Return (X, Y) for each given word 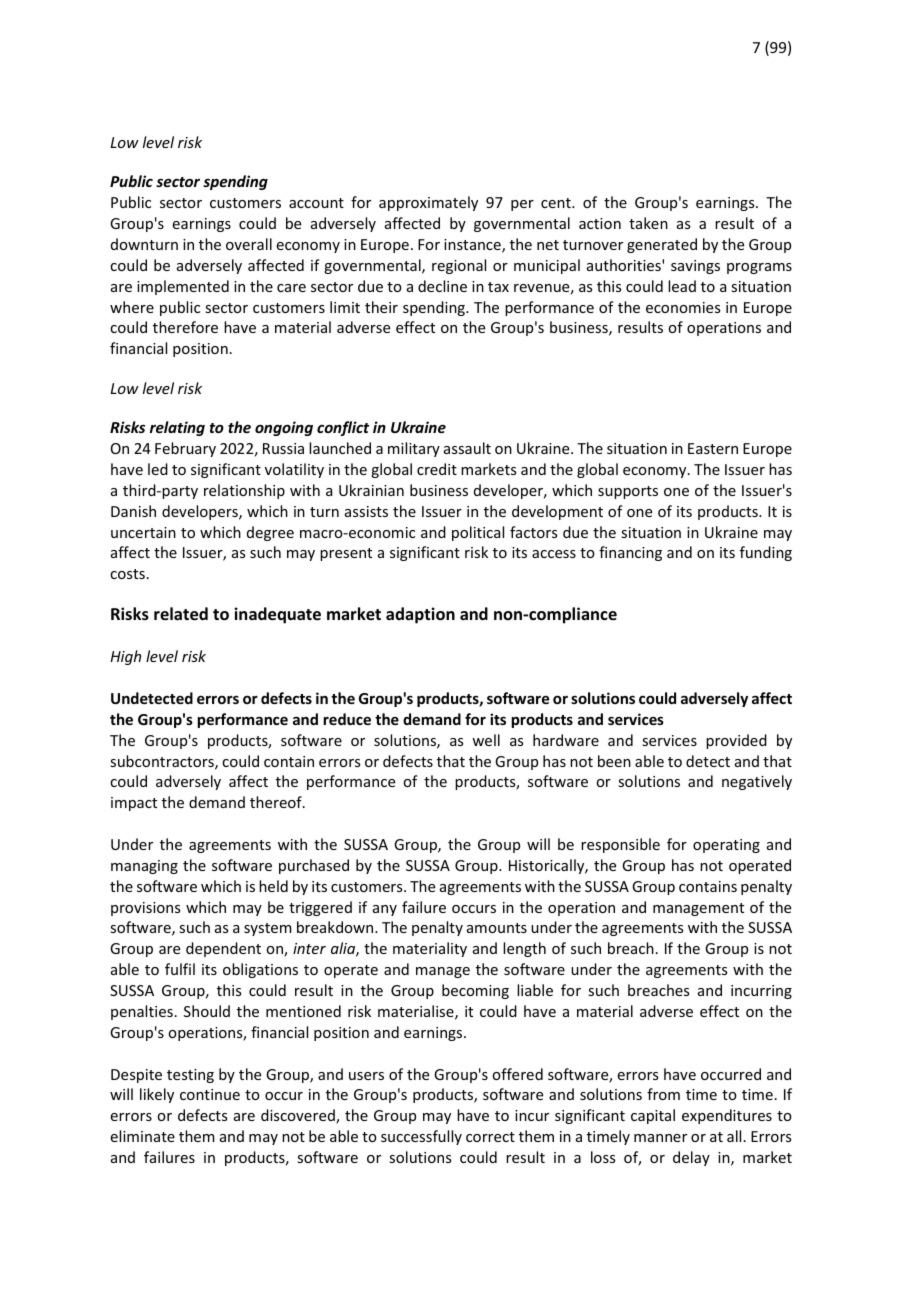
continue (210, 1094)
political (478, 533)
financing (630, 553)
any (385, 910)
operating (726, 846)
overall (249, 244)
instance (473, 246)
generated (662, 245)
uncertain (143, 532)
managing (144, 867)
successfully (421, 1137)
